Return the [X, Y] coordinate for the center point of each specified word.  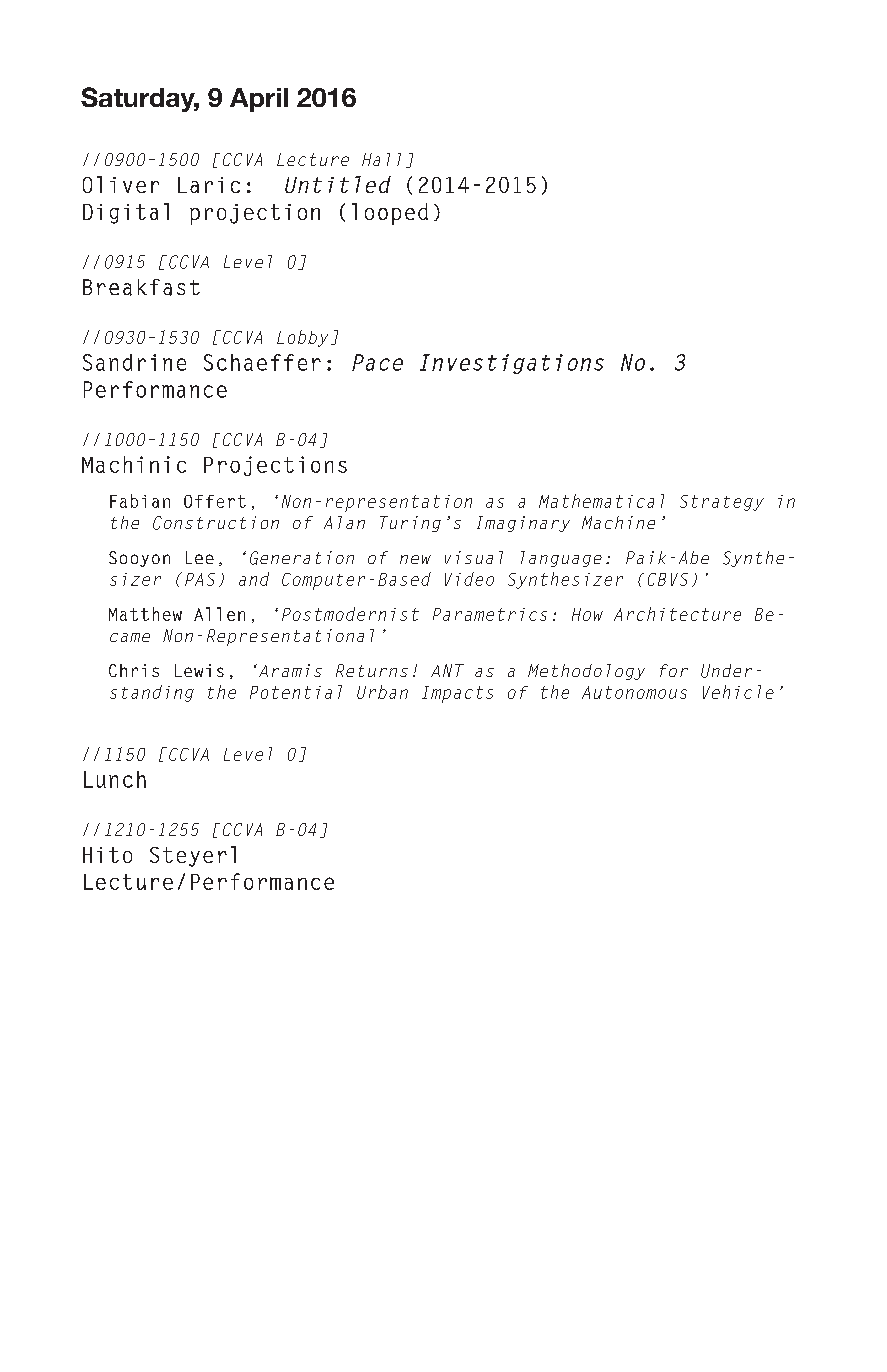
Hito [107, 855]
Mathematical [601, 501]
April [259, 100]
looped [390, 214]
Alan [344, 522]
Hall [381, 159]
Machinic [134, 464]
